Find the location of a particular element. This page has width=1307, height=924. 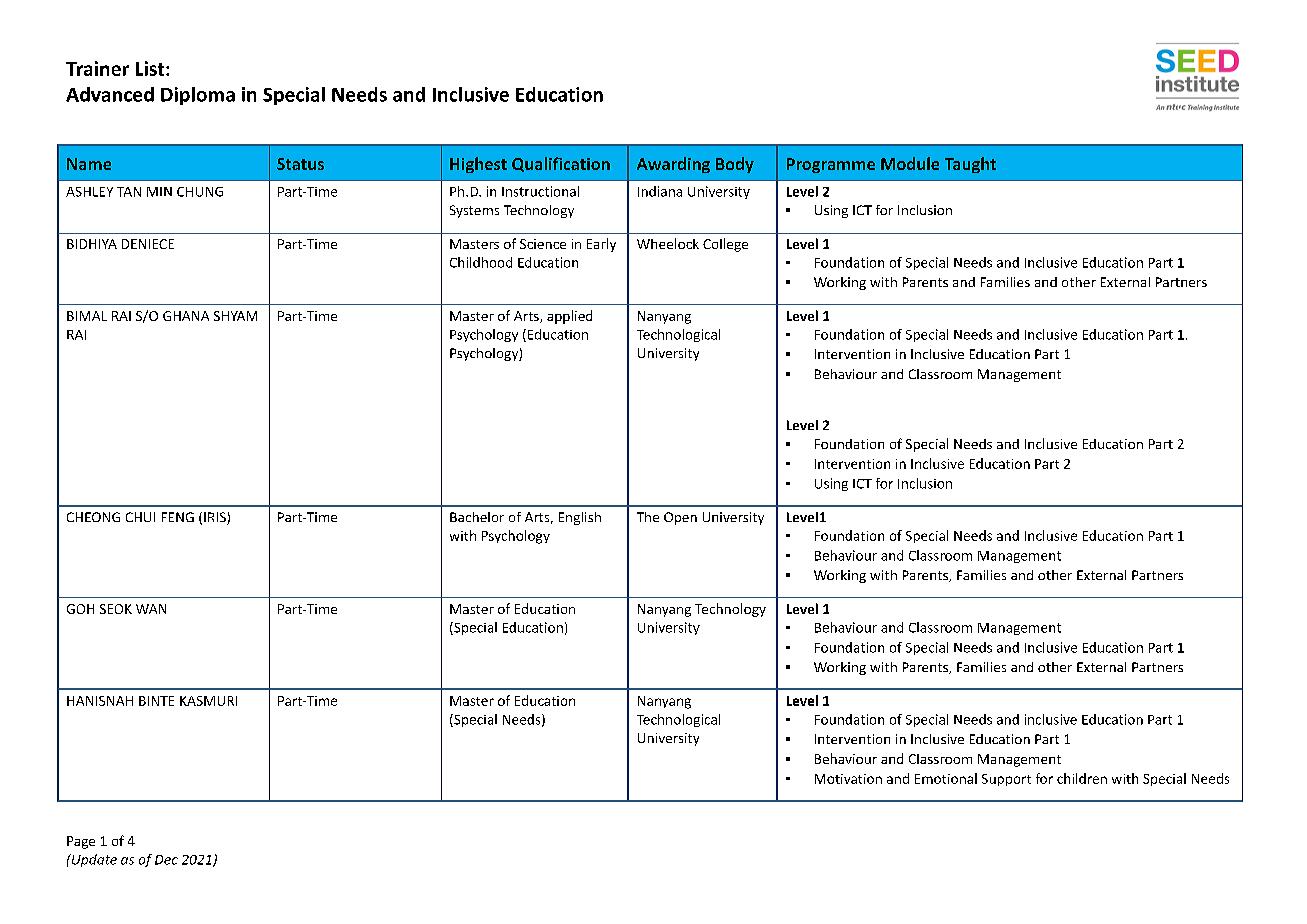

Dec is located at coordinates (166, 860).
